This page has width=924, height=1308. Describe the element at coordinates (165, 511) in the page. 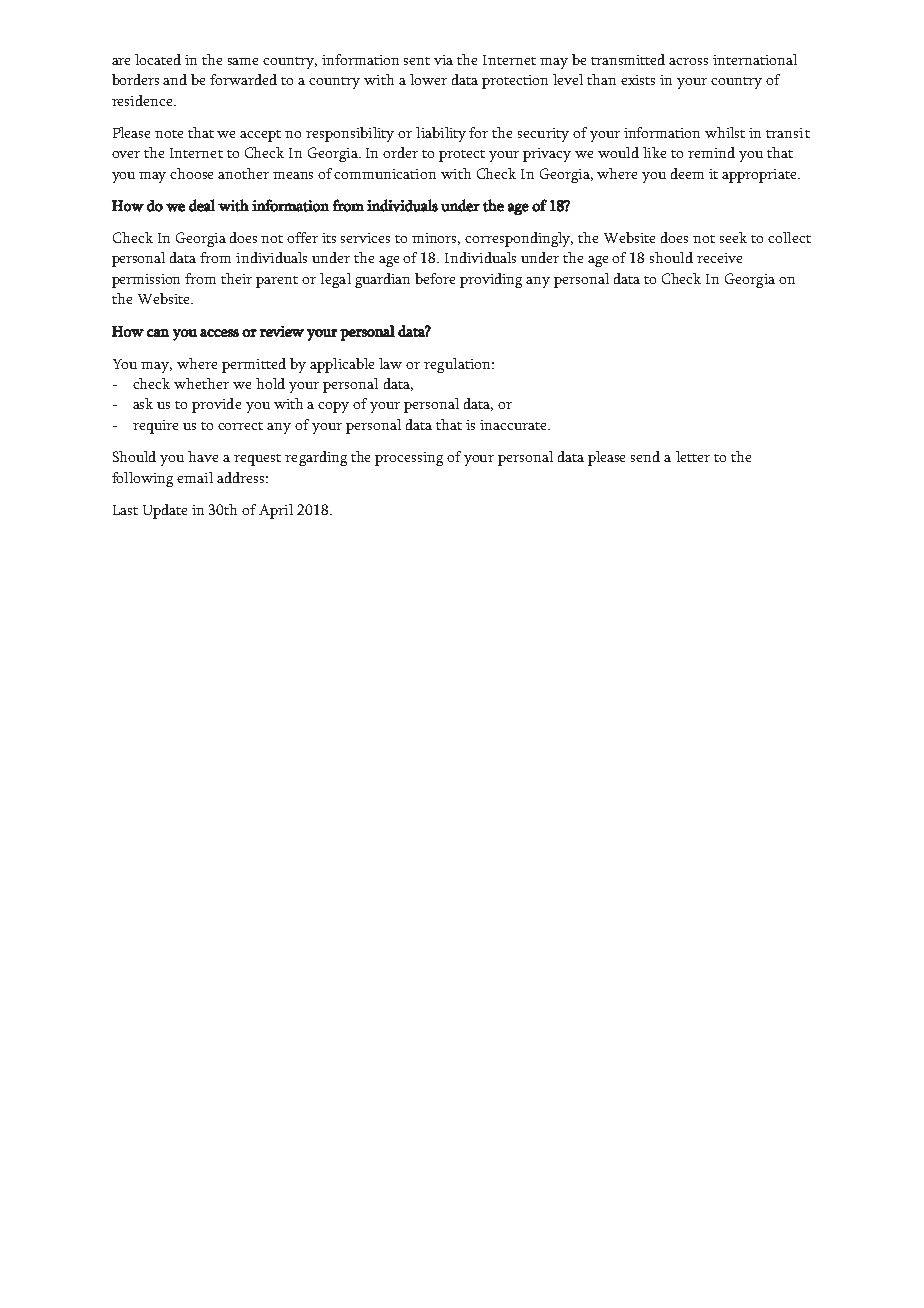

I see `Update` at that location.
